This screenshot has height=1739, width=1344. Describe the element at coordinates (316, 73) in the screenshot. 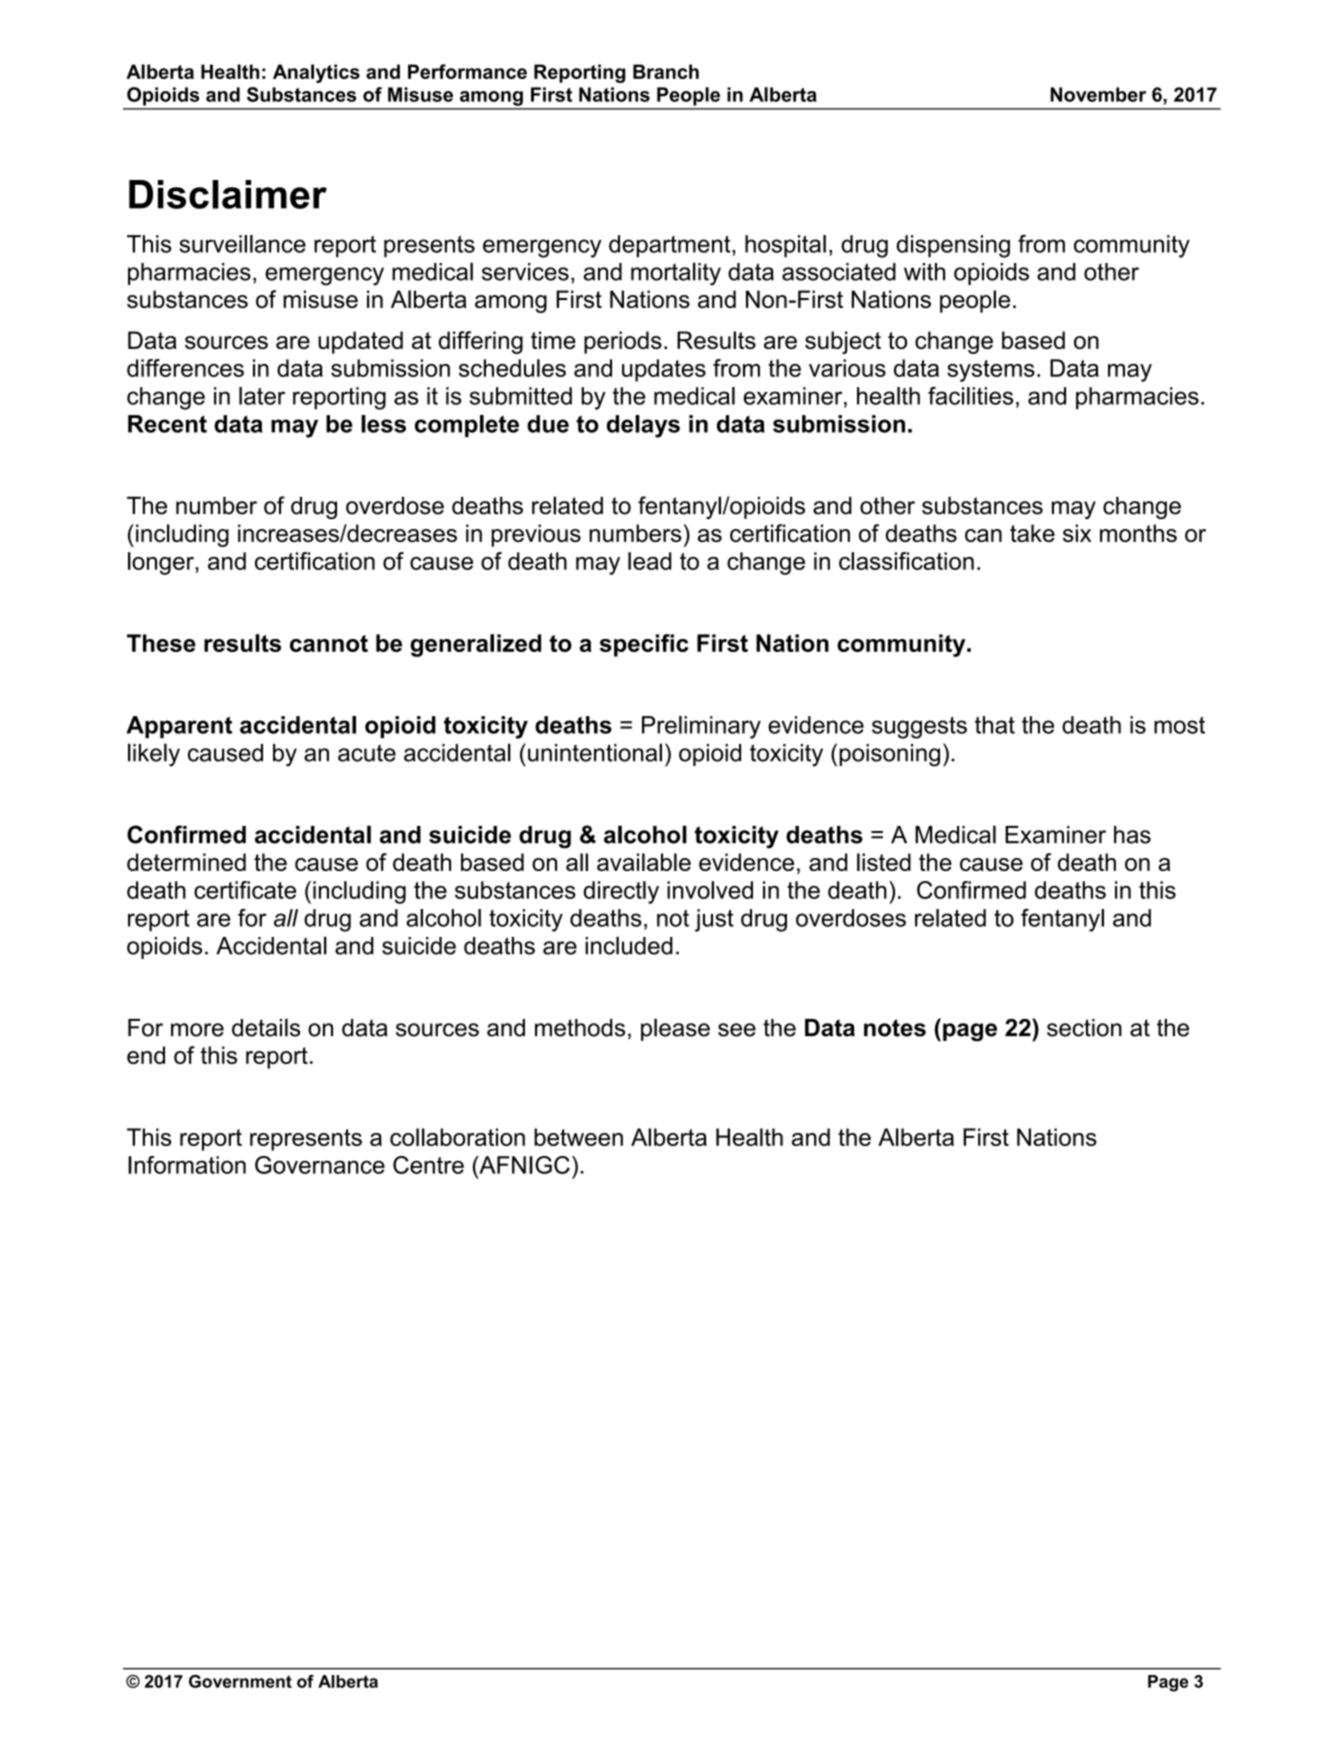

I see `Analytics` at that location.
